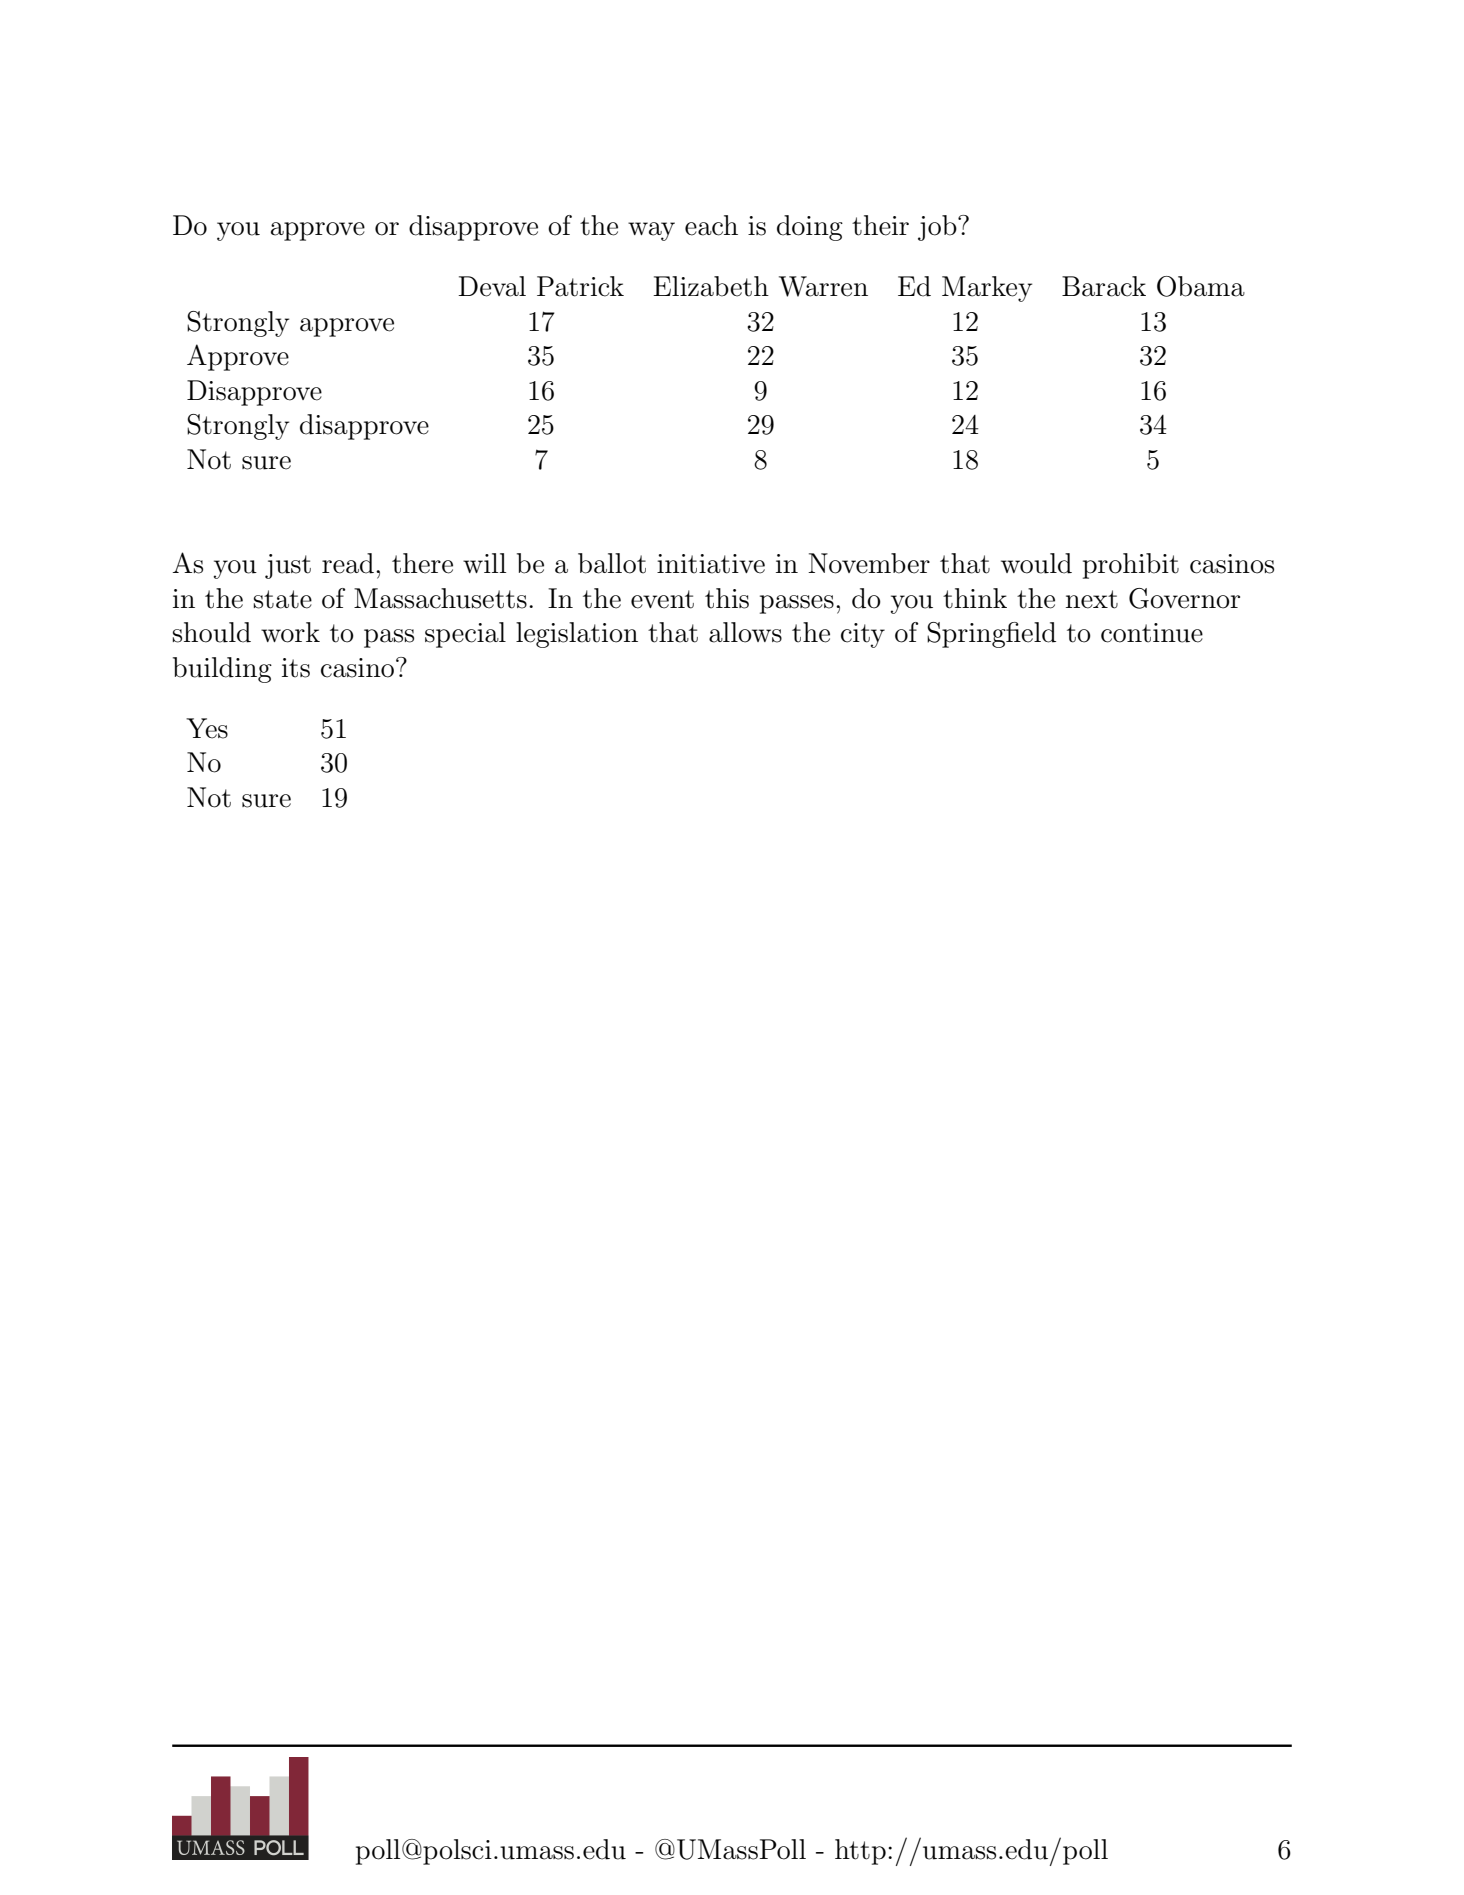  What do you see at coordinates (580, 286) in the image?
I see `Patrick` at bounding box center [580, 286].
